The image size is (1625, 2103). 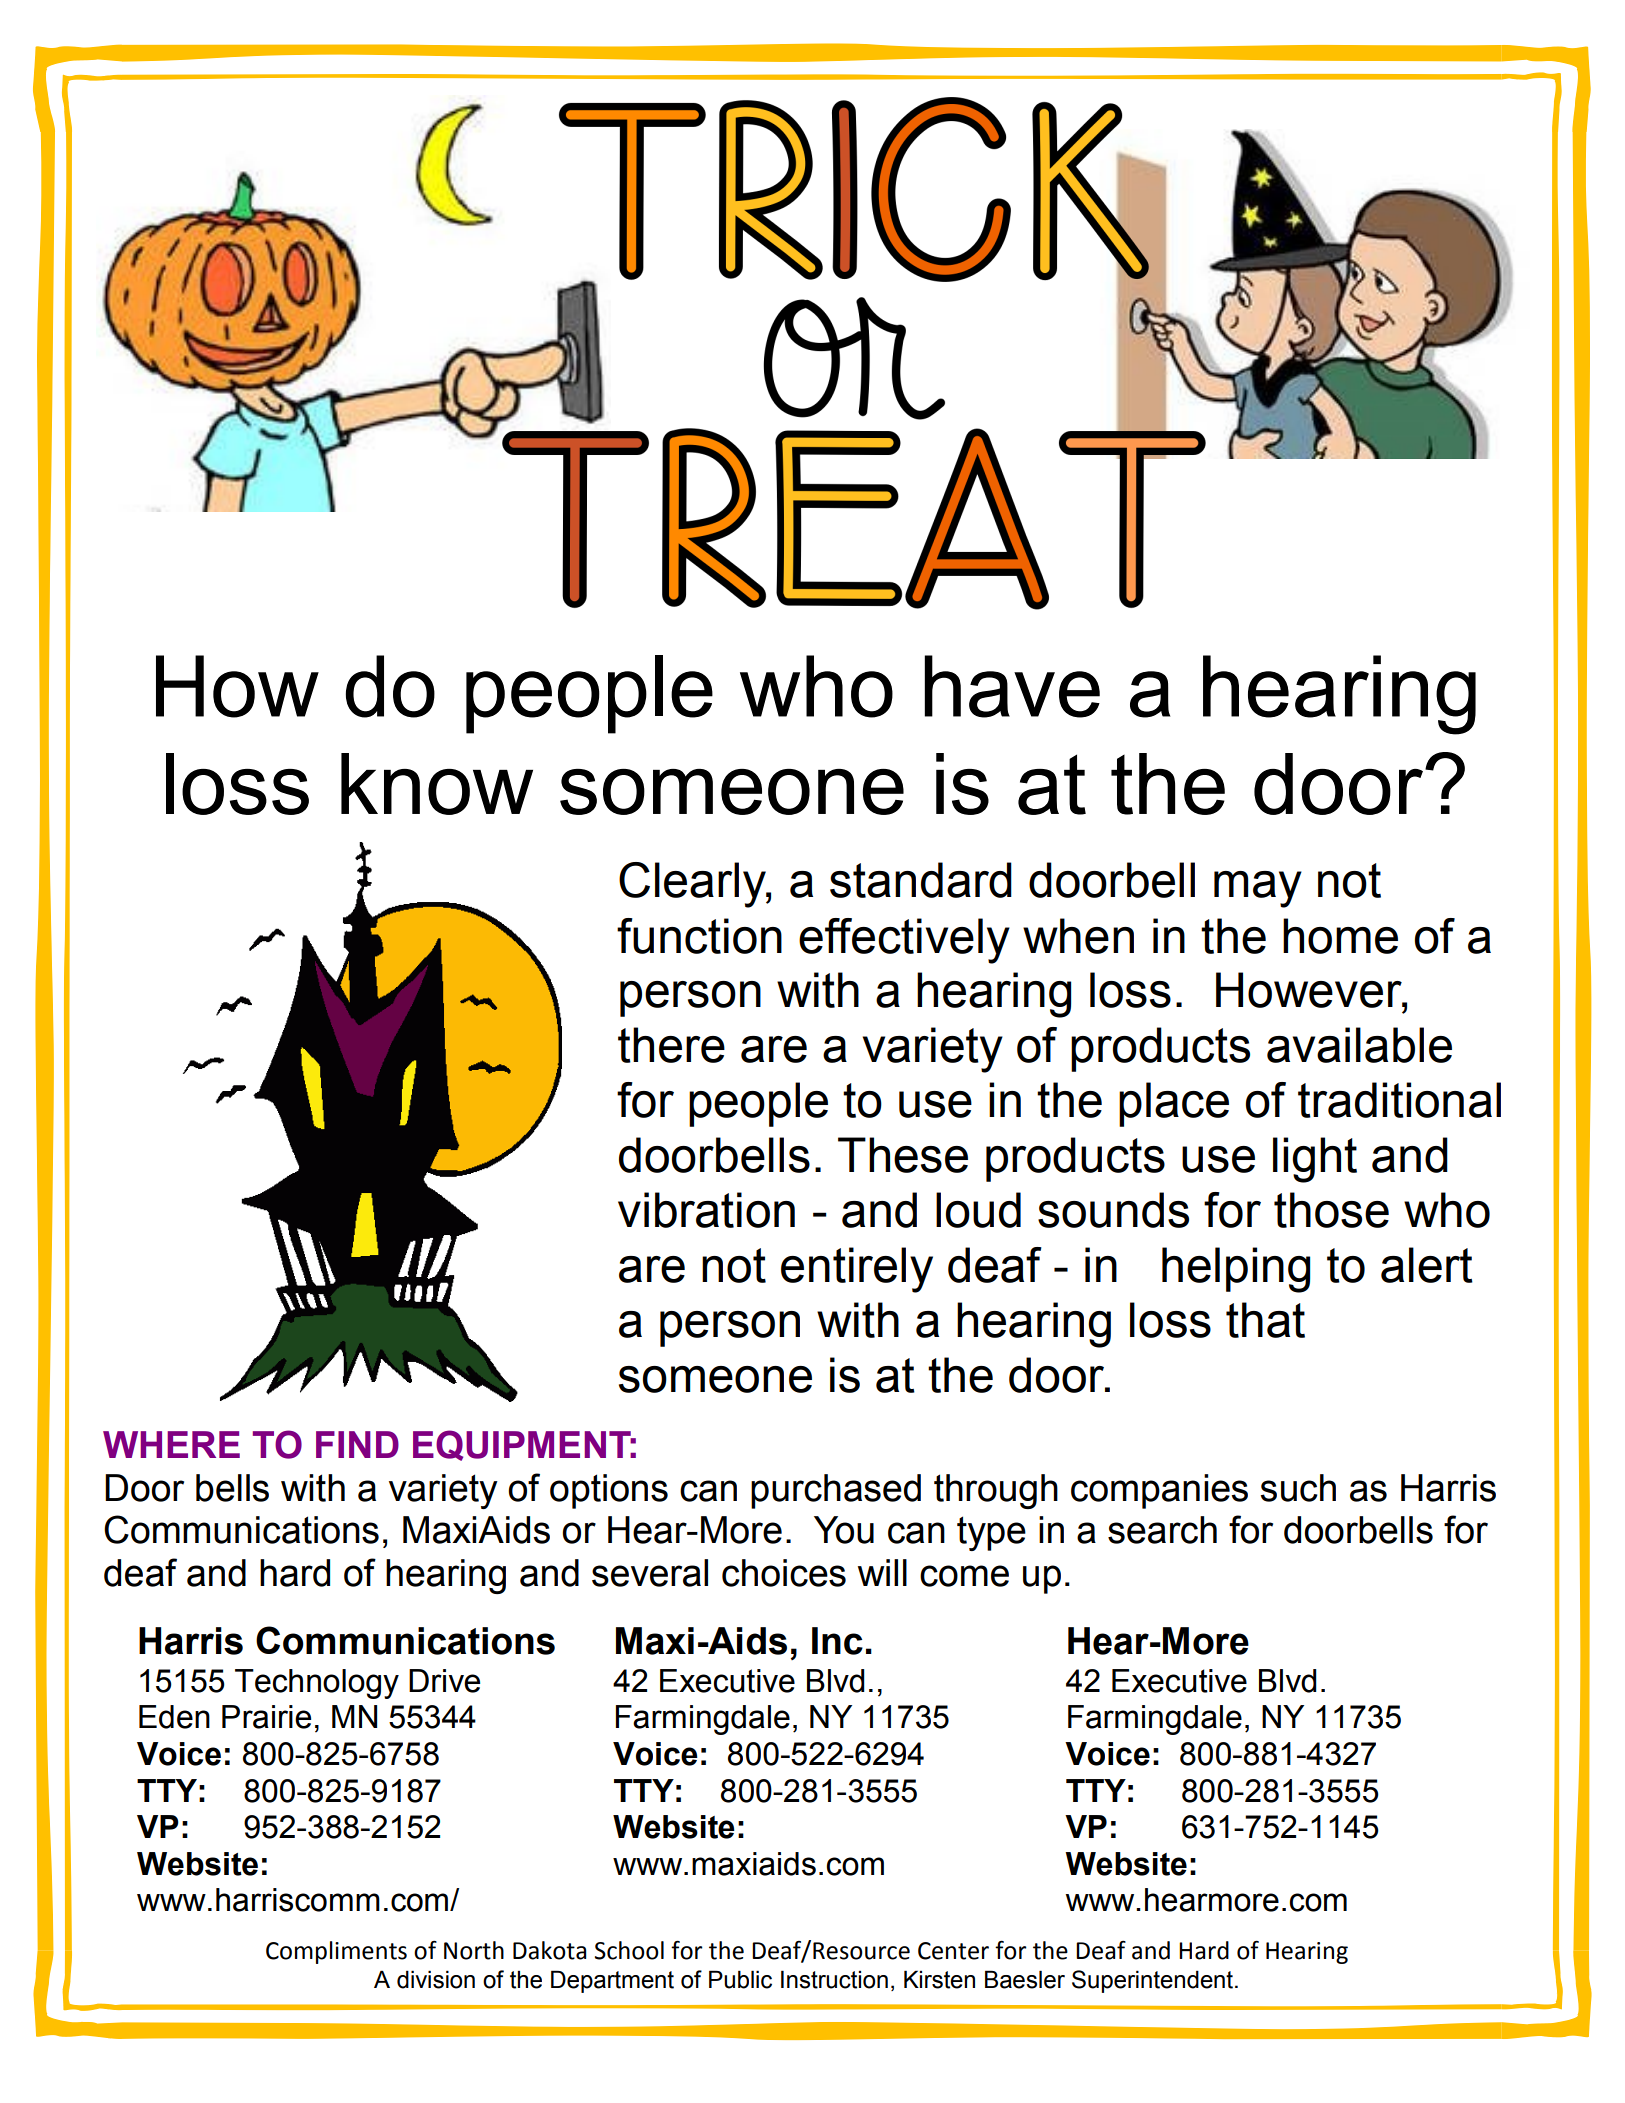 I want to click on entirely, so click(x=857, y=1270).
